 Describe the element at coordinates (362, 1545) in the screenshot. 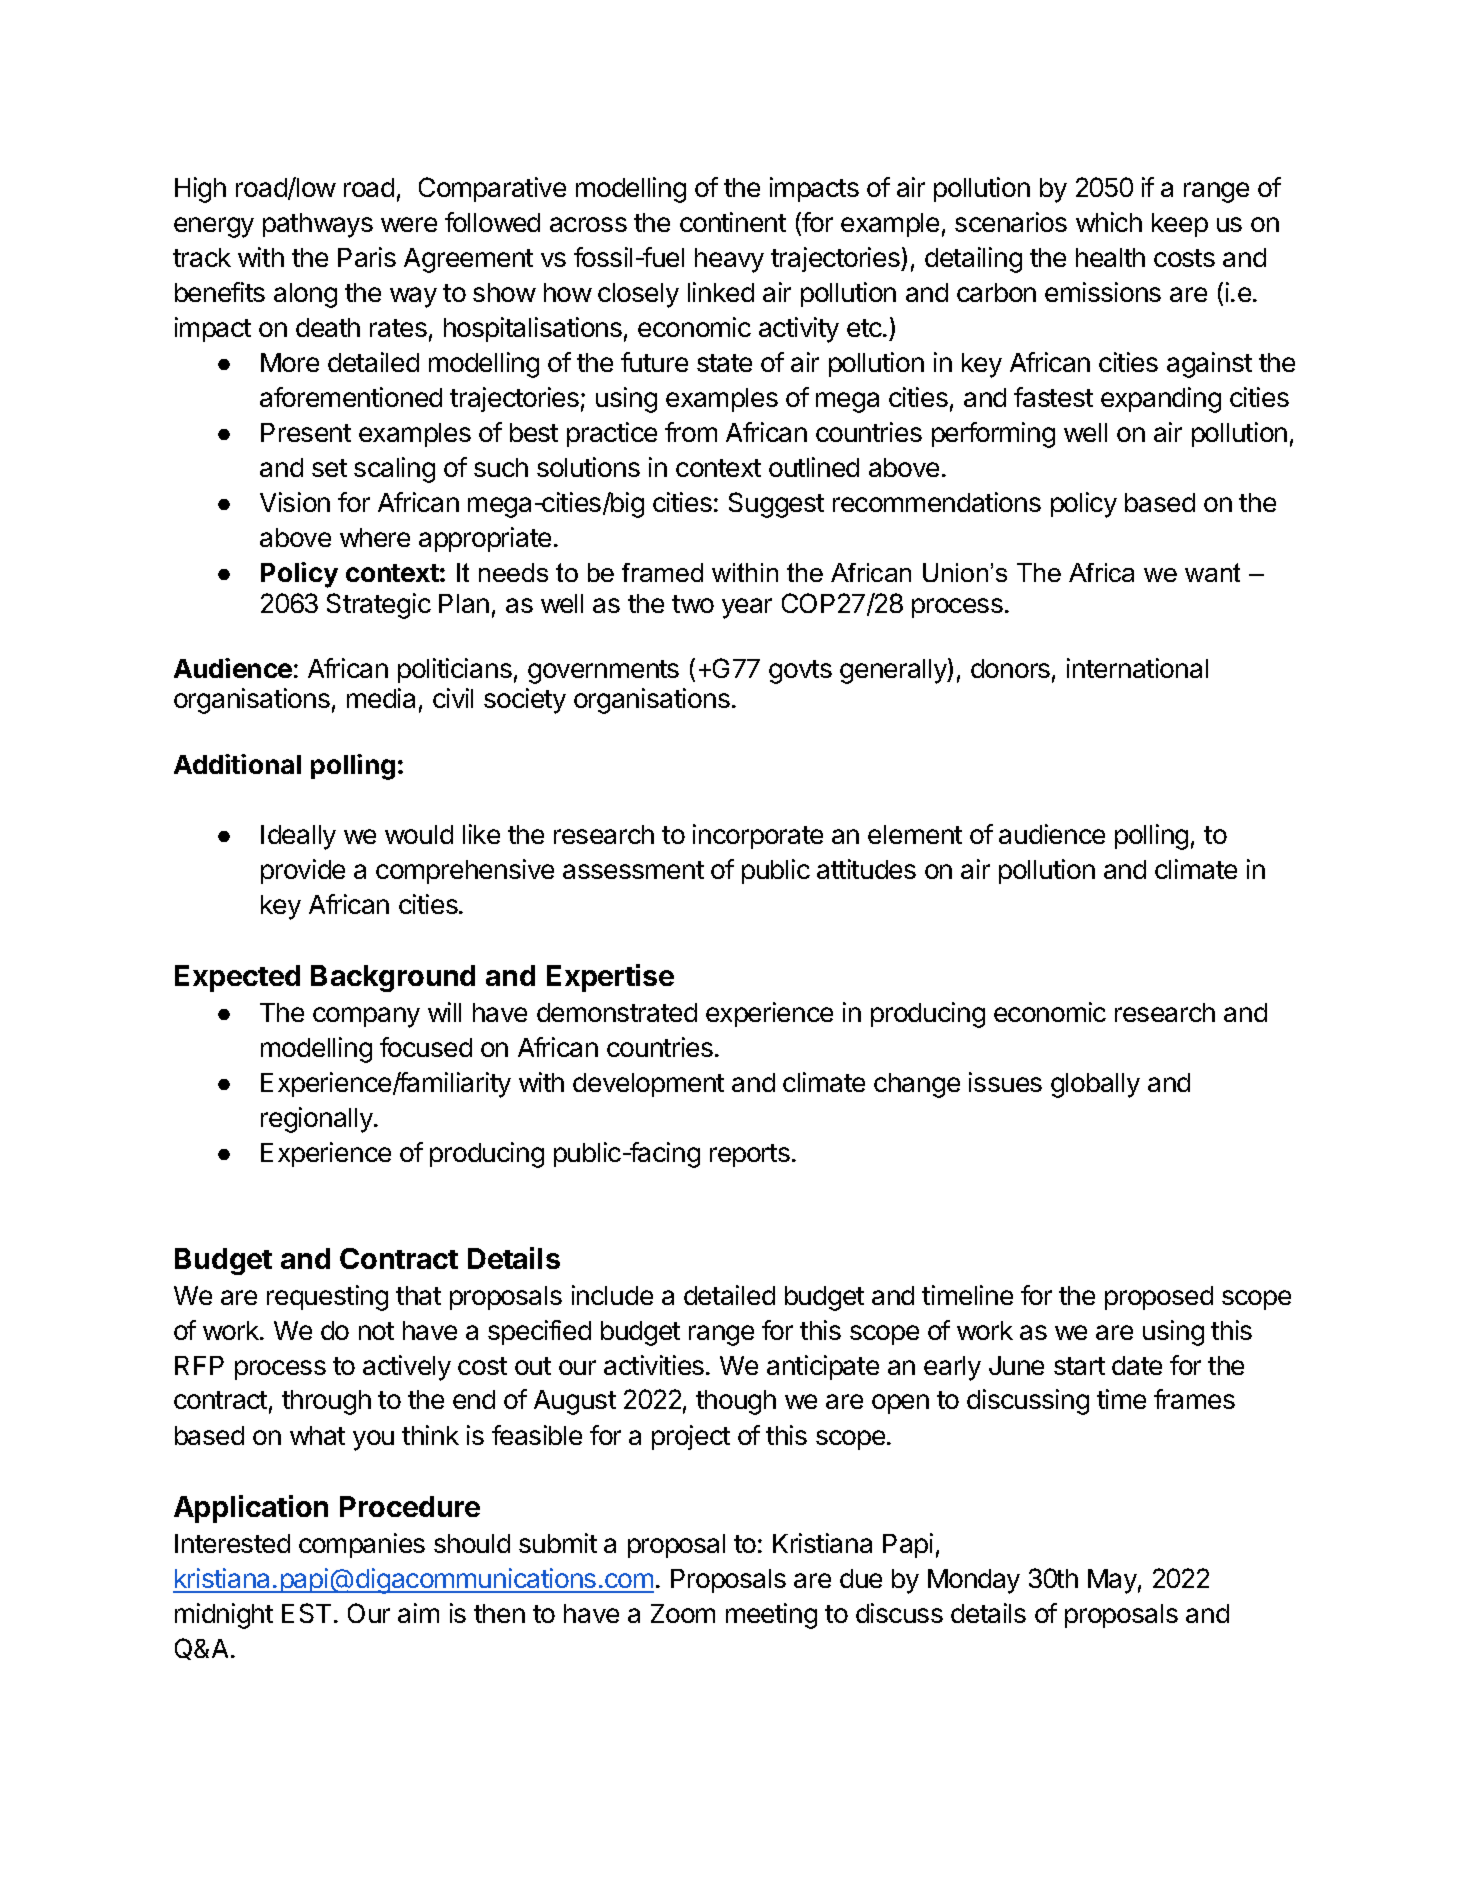

I see `companies` at that location.
